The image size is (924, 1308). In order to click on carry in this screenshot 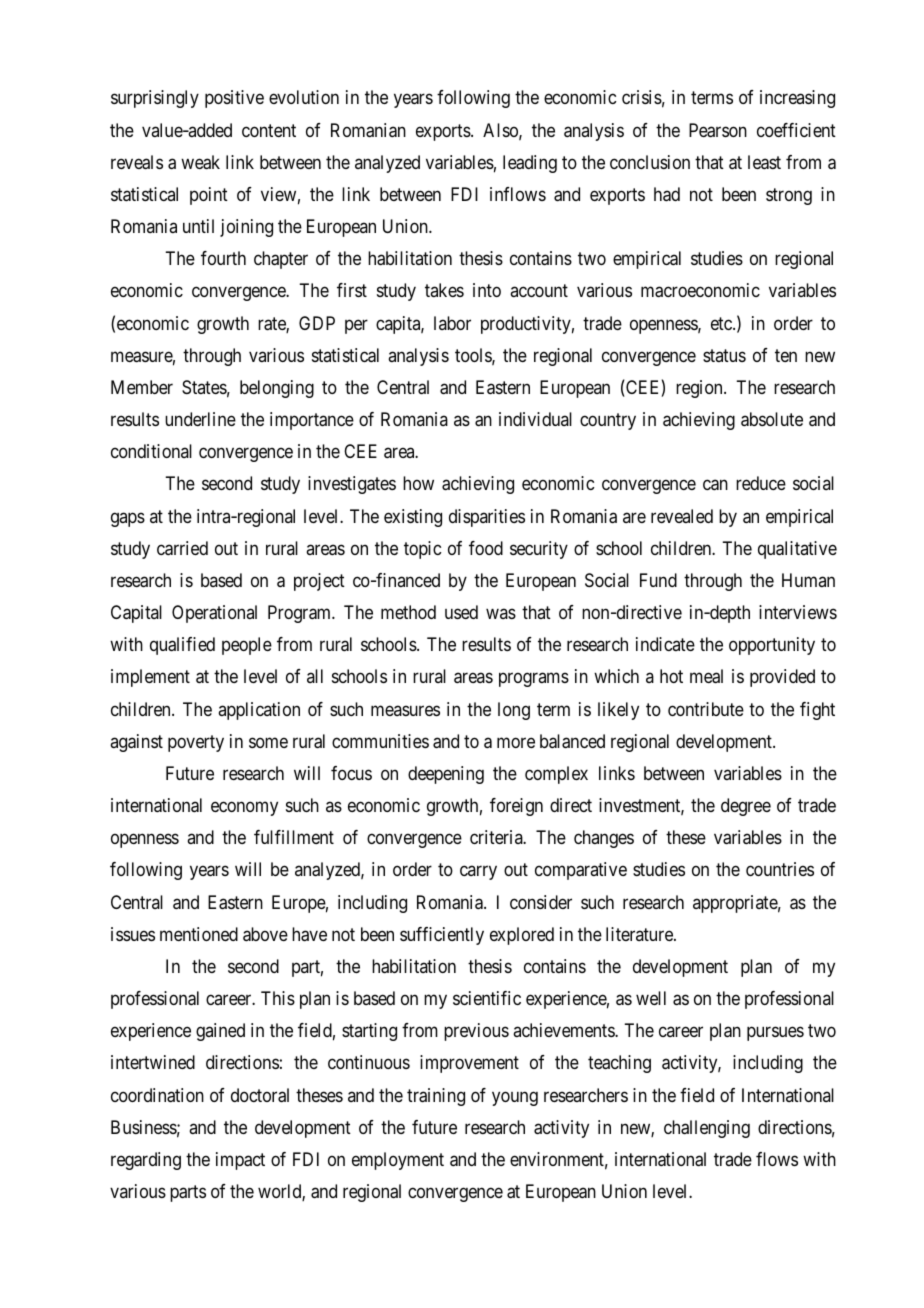, I will do `click(478, 873)`.
